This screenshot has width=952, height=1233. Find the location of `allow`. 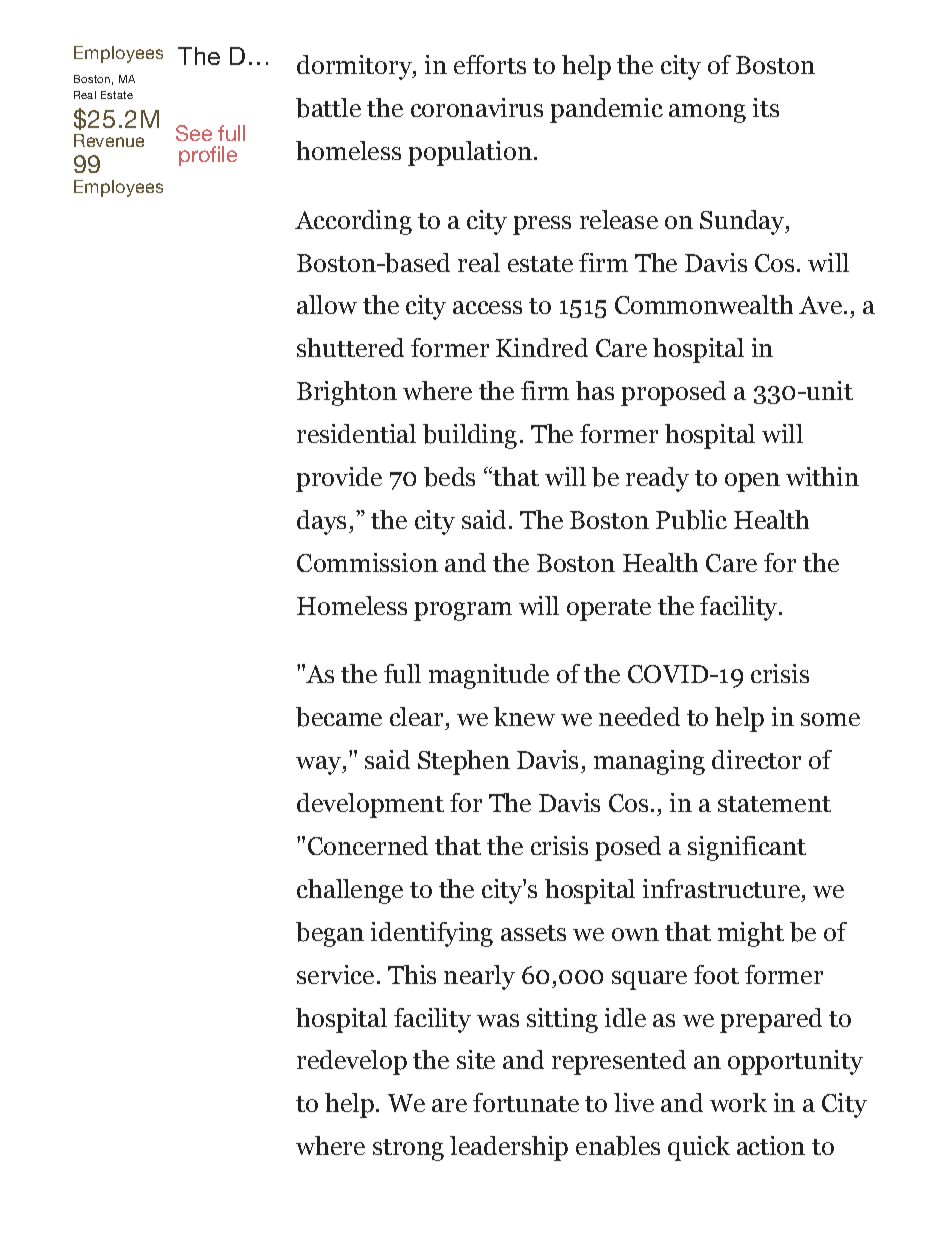

allow is located at coordinates (327, 304).
